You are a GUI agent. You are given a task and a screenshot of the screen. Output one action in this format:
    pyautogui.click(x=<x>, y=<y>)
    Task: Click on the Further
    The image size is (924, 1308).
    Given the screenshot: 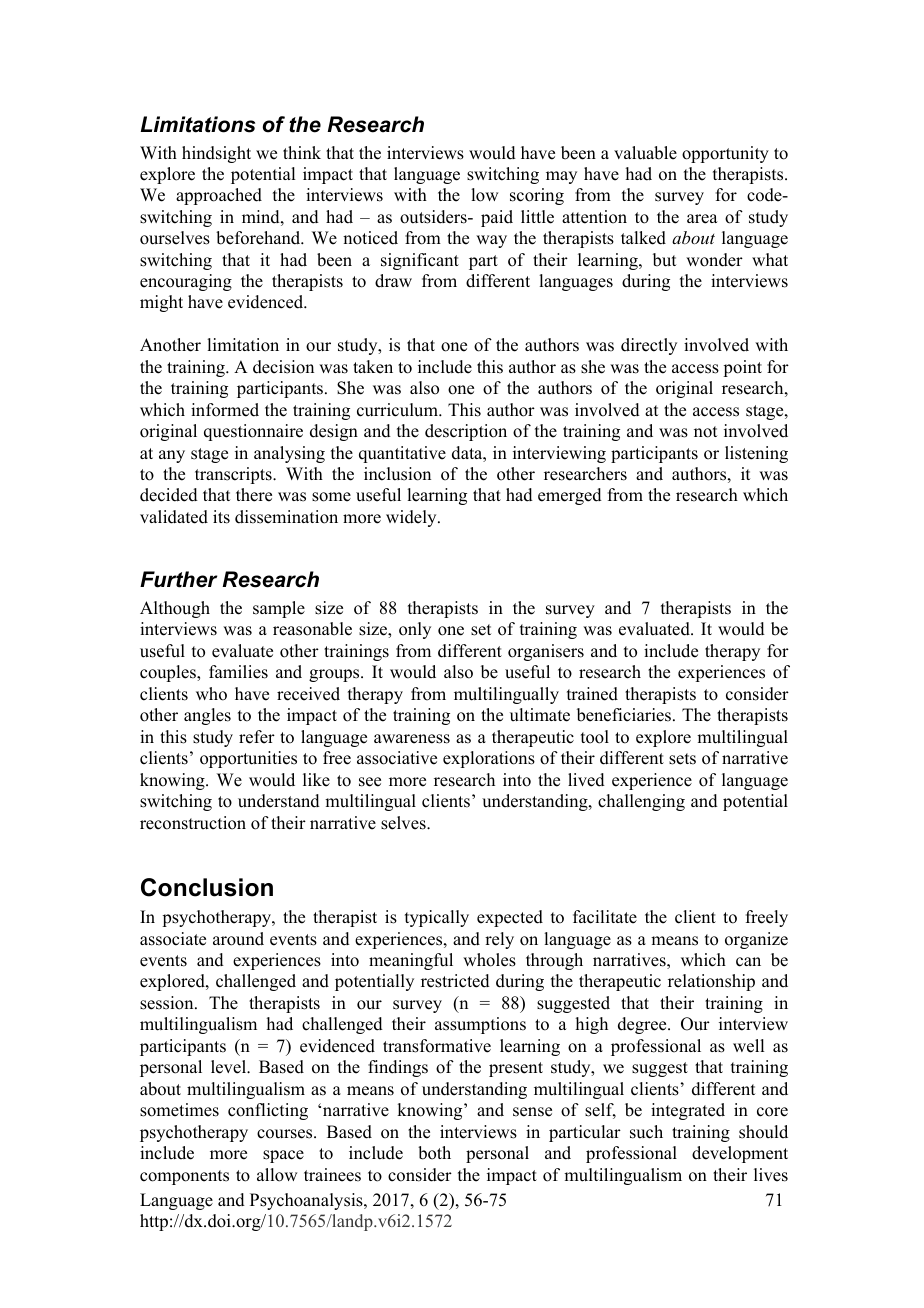 What is the action you would take?
    pyautogui.click(x=179, y=579)
